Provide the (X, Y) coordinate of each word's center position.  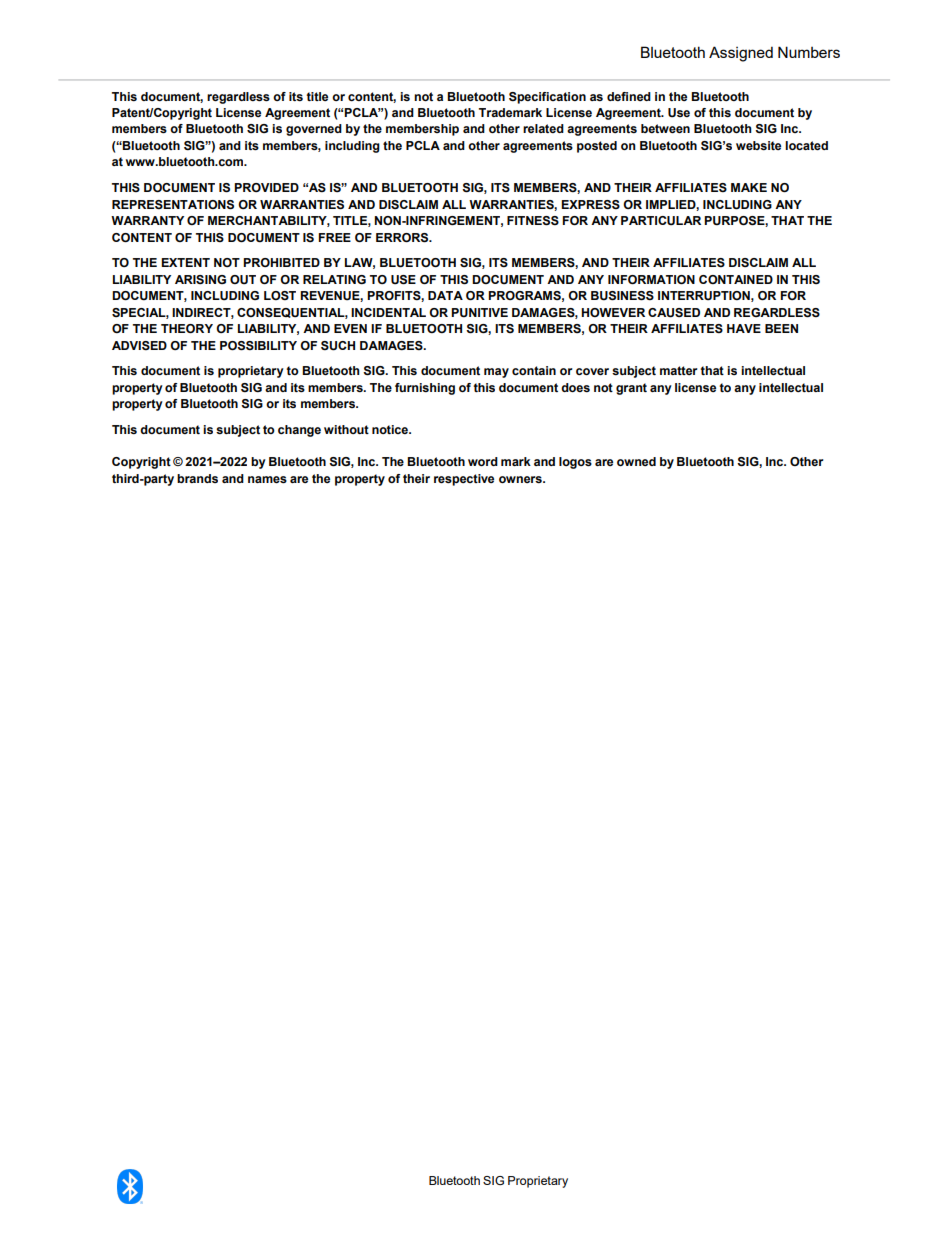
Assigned (741, 54)
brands (197, 478)
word (483, 461)
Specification (547, 98)
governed (314, 130)
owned (636, 461)
